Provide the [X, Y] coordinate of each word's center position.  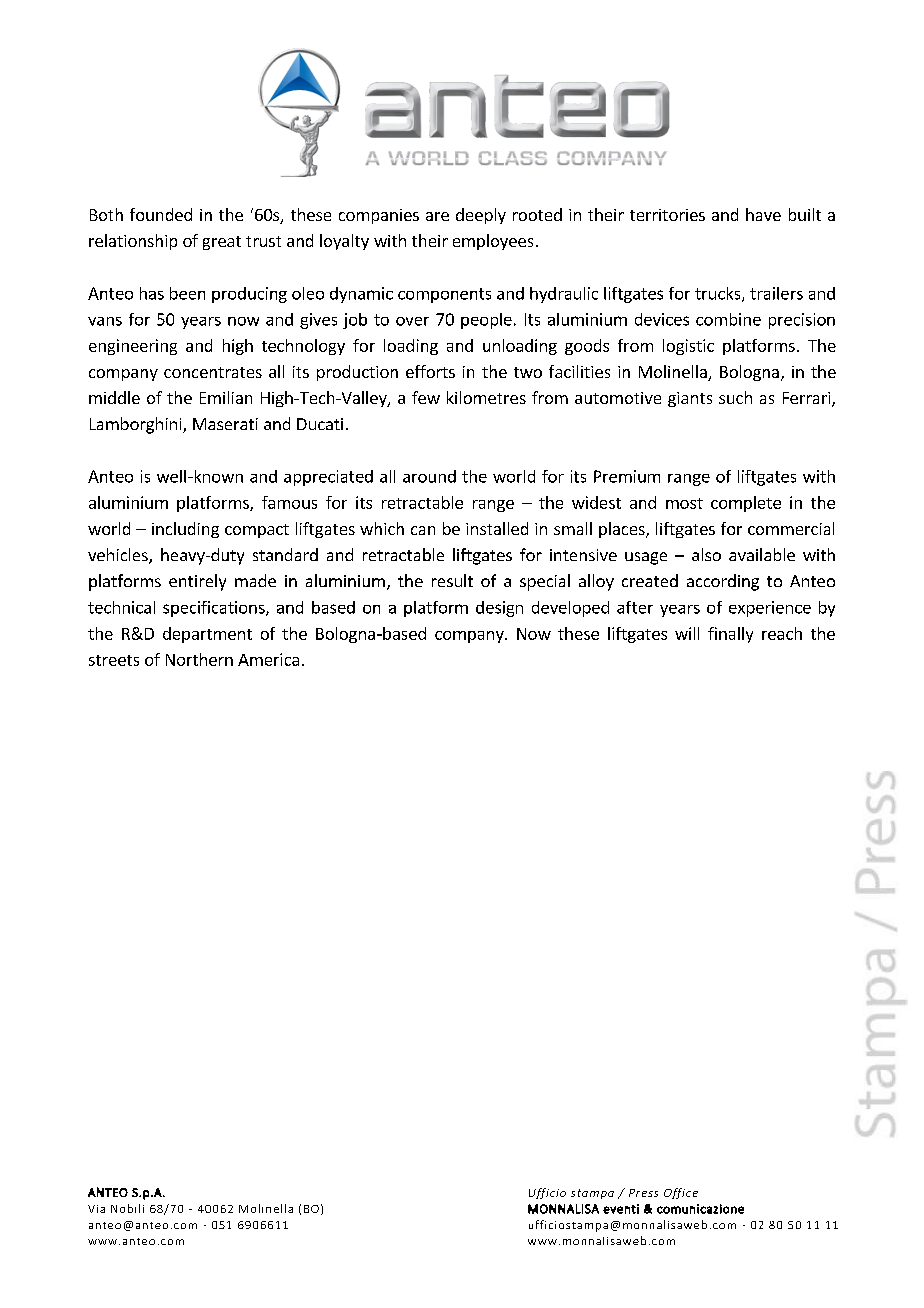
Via [96, 1209]
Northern [199, 659]
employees [493, 242]
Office [681, 1193]
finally [730, 635]
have [763, 214]
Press [643, 1193]
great [222, 243]
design [499, 609]
